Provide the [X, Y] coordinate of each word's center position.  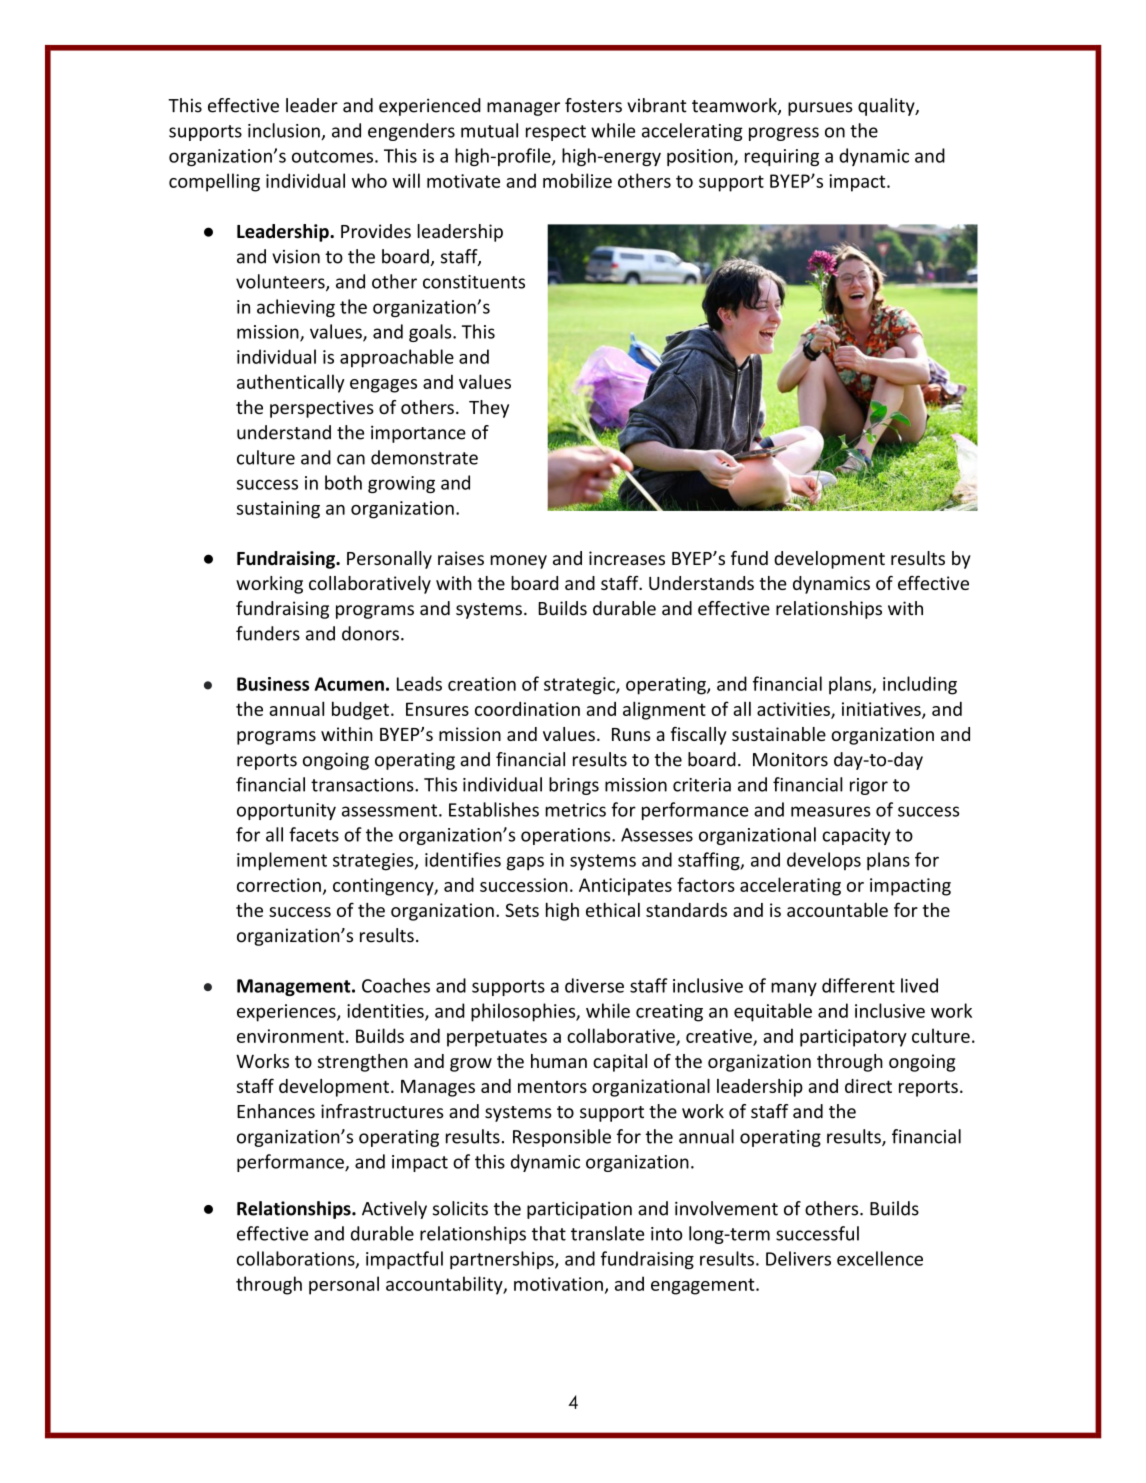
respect [556, 133]
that [549, 1233]
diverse [594, 985]
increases [627, 558]
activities [794, 710]
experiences [287, 1013]
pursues [820, 109]
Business [273, 684]
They [489, 409]
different [858, 985]
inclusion [285, 131]
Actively [394, 1210]
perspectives [322, 409]
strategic [580, 686]
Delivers [798, 1258]
